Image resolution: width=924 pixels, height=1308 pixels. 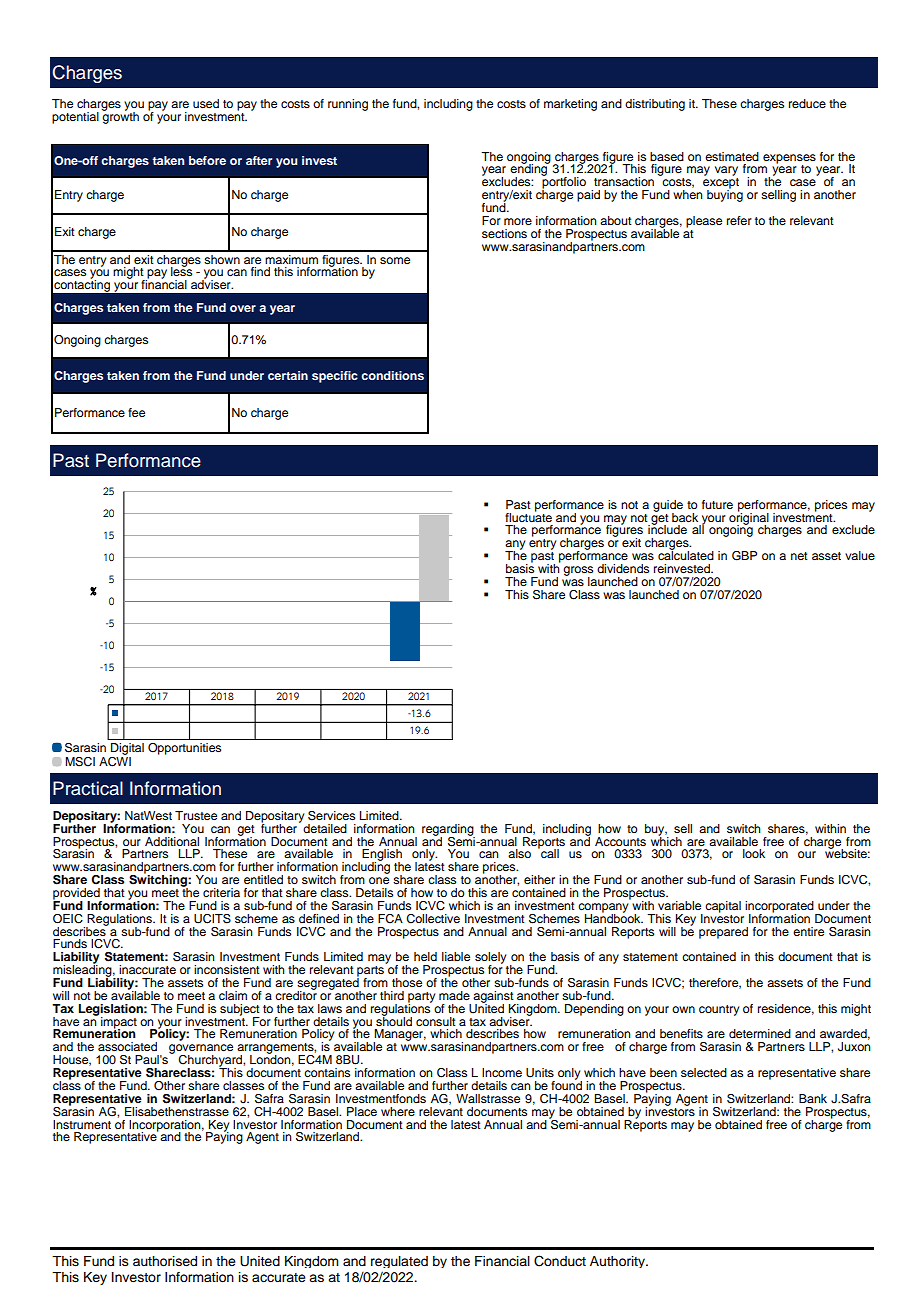 What do you see at coordinates (207, 160) in the screenshot?
I see `before` at bounding box center [207, 160].
